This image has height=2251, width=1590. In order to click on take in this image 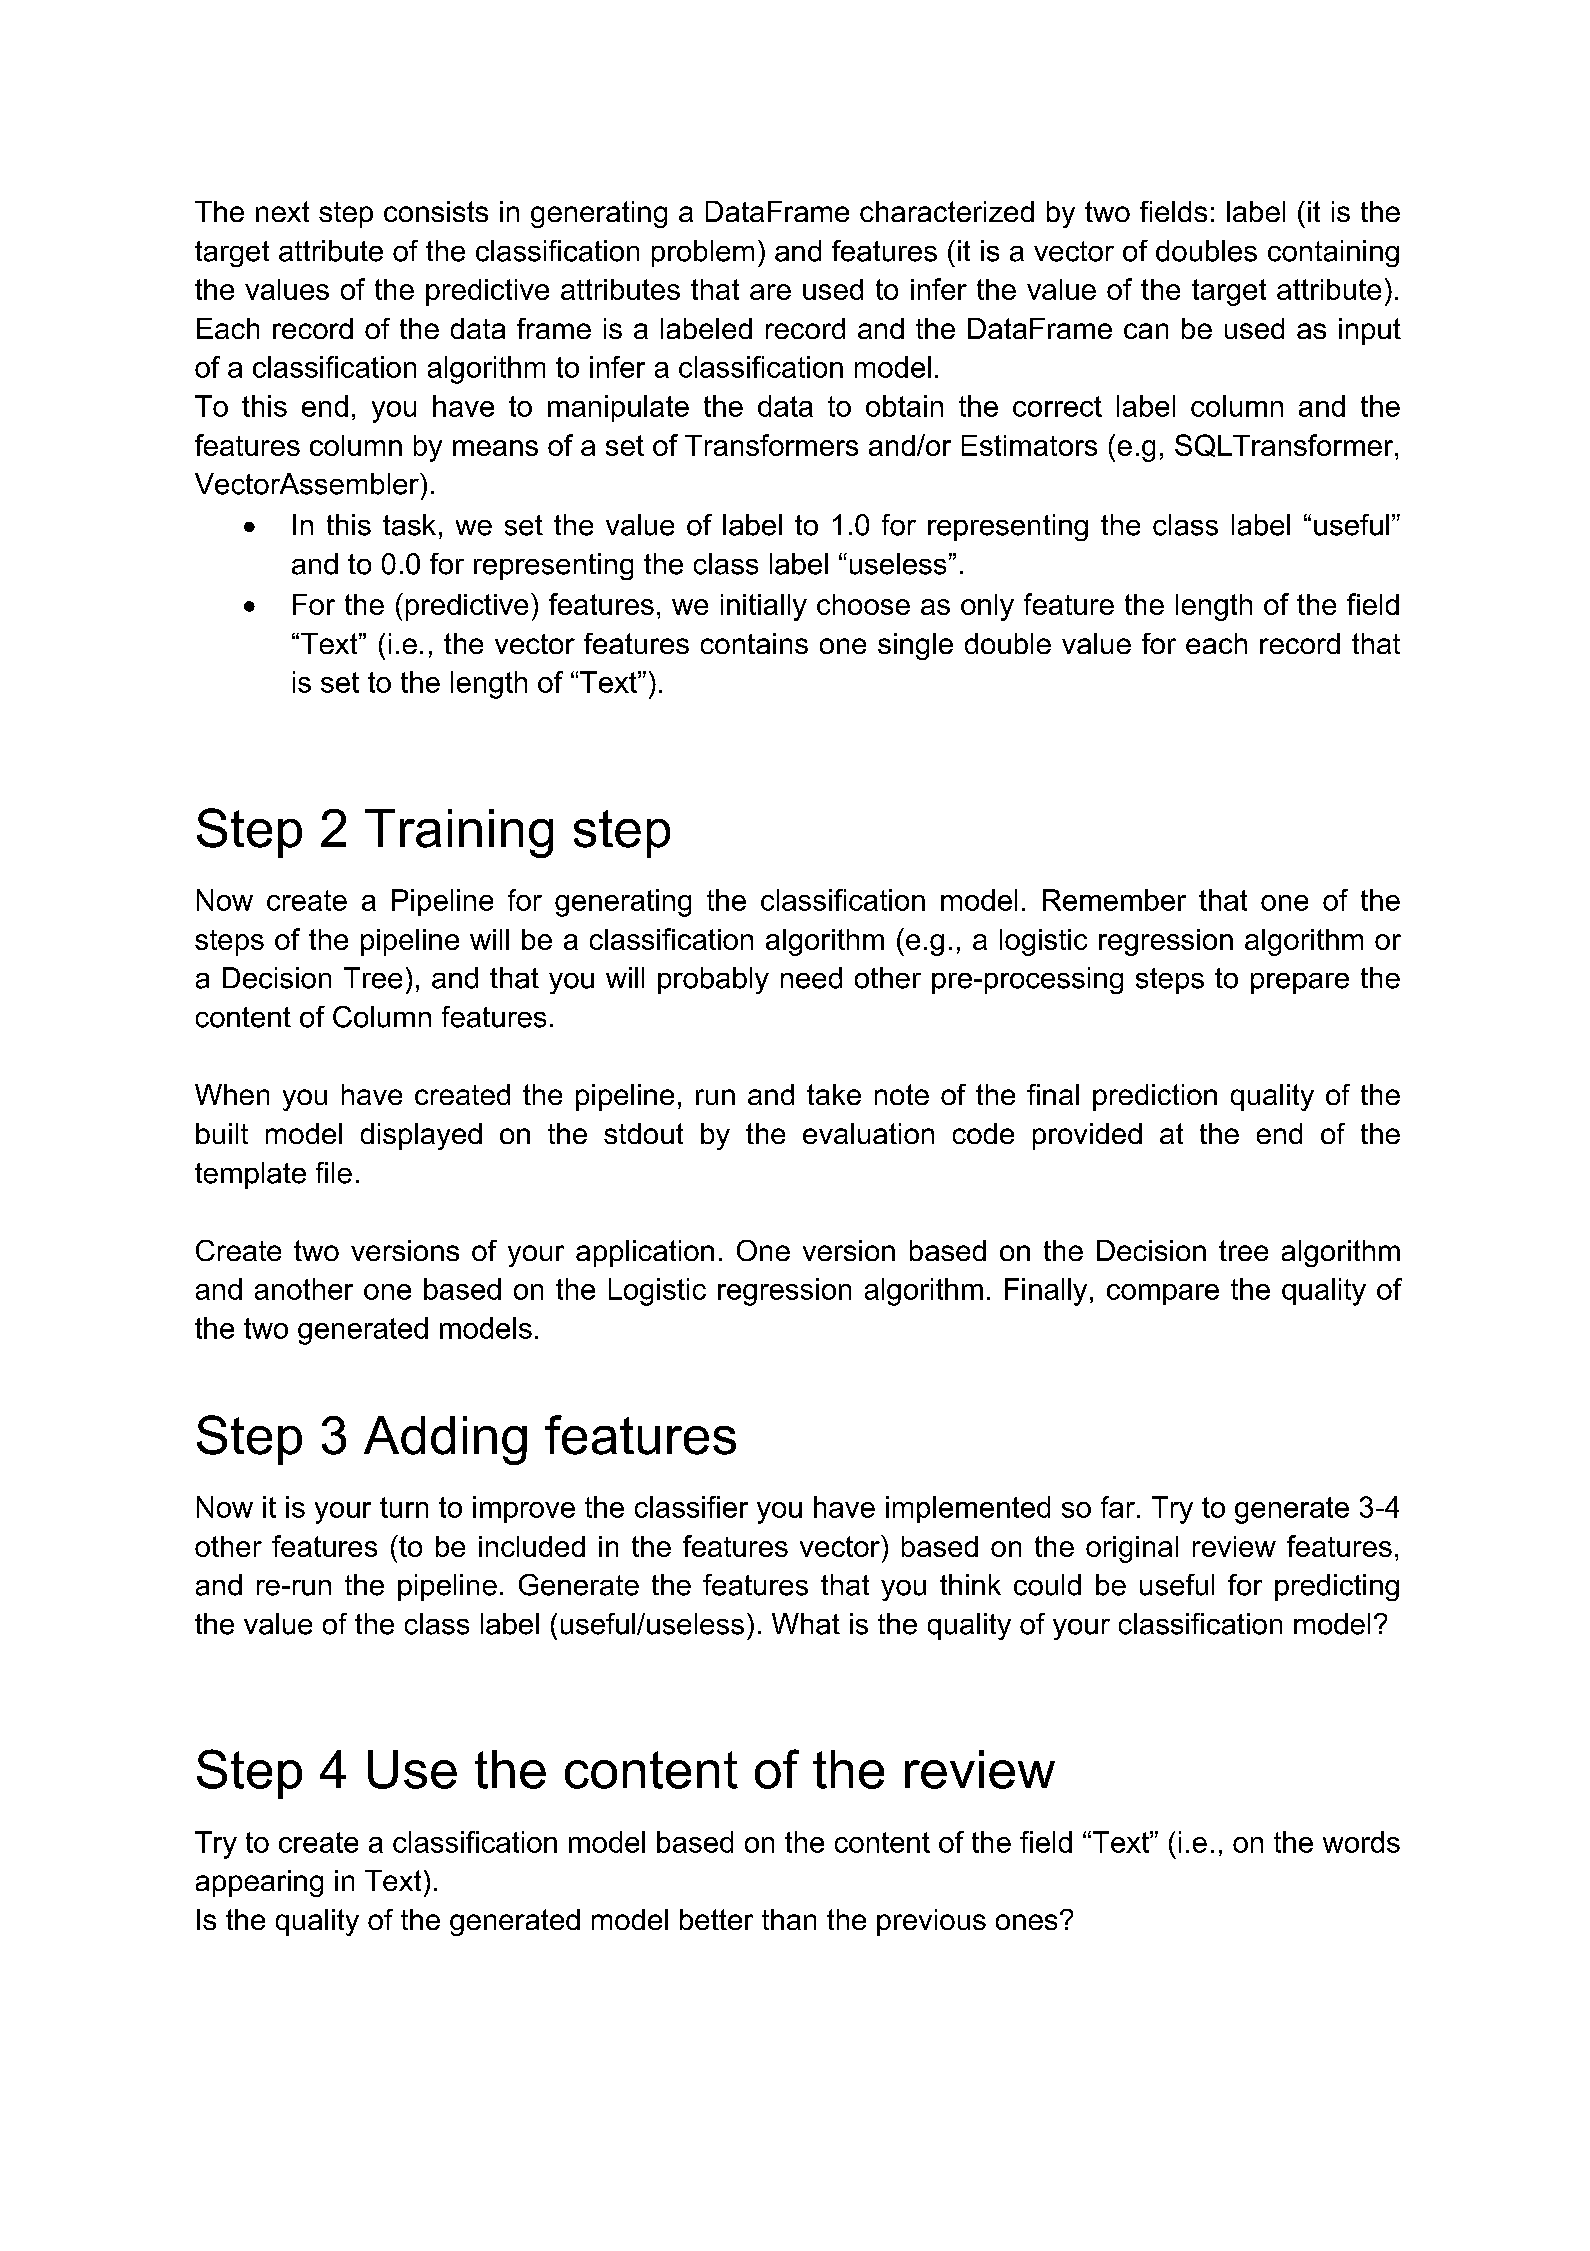, I will do `click(834, 1094)`.
